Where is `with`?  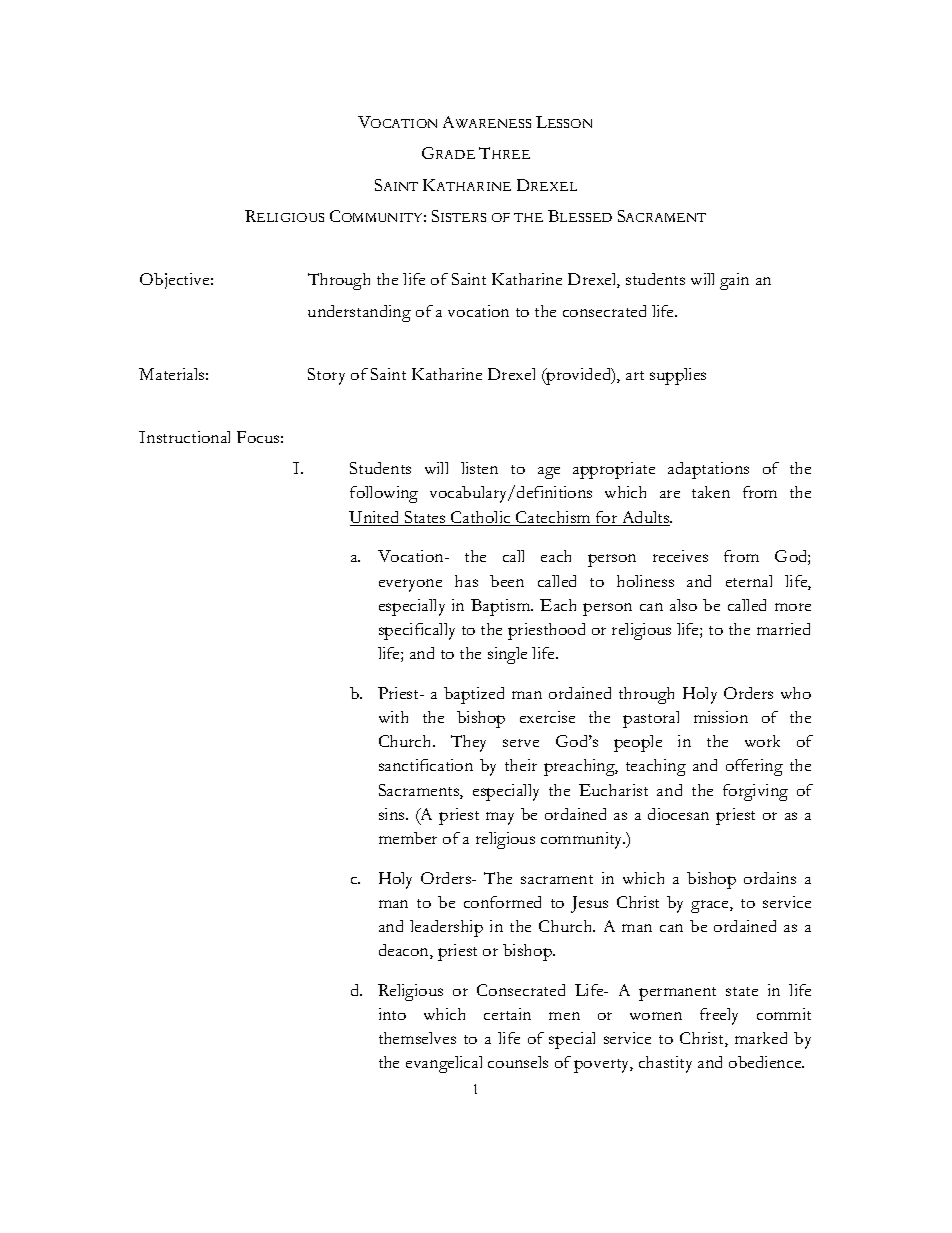 with is located at coordinates (393, 717).
